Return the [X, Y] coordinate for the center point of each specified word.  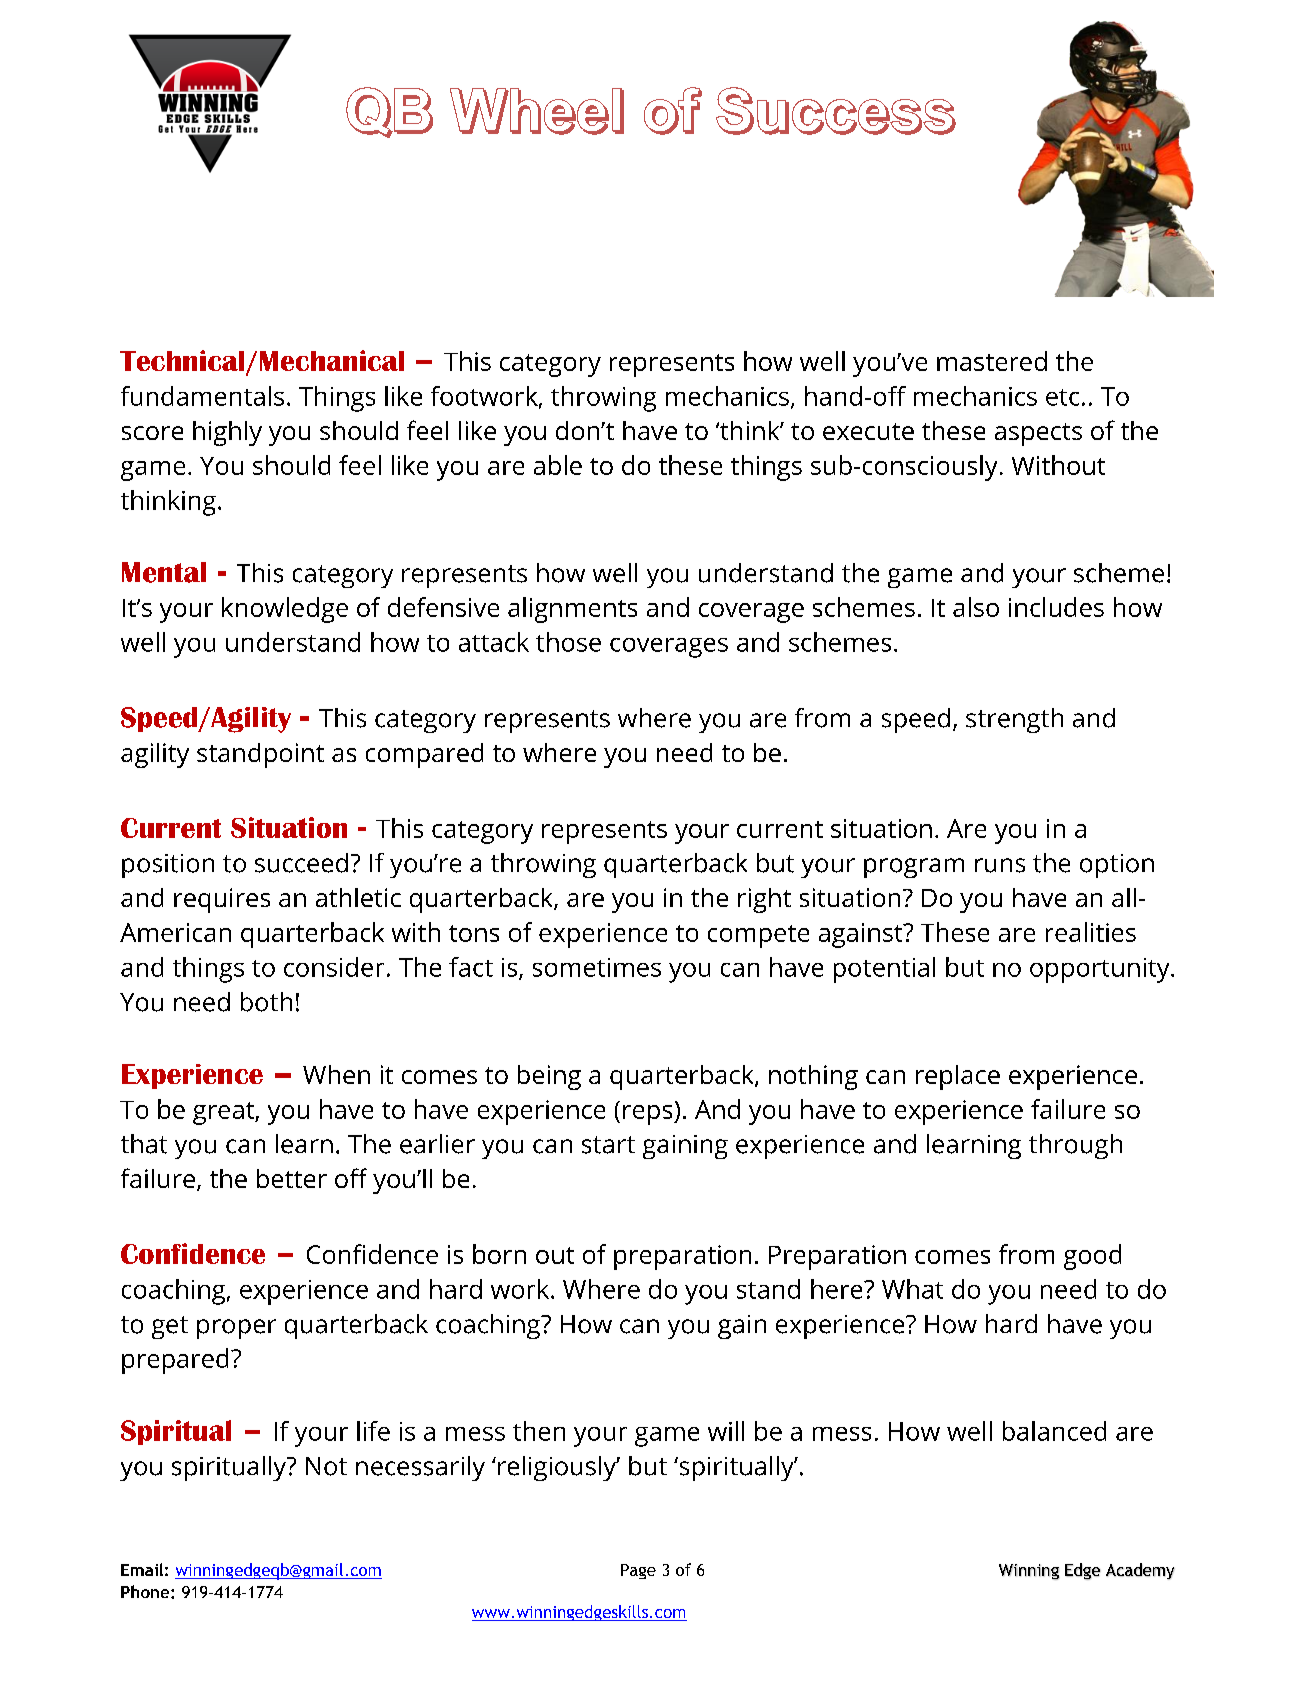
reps [649, 1115]
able [558, 465]
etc [1062, 397]
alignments [572, 610]
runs [1000, 865]
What [912, 1289]
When [336, 1074]
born [499, 1254]
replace [958, 1077]
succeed [301, 863]
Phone [146, 1591]
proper [236, 1329]
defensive [443, 607]
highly [227, 433]
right [764, 900]
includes [1056, 607]
